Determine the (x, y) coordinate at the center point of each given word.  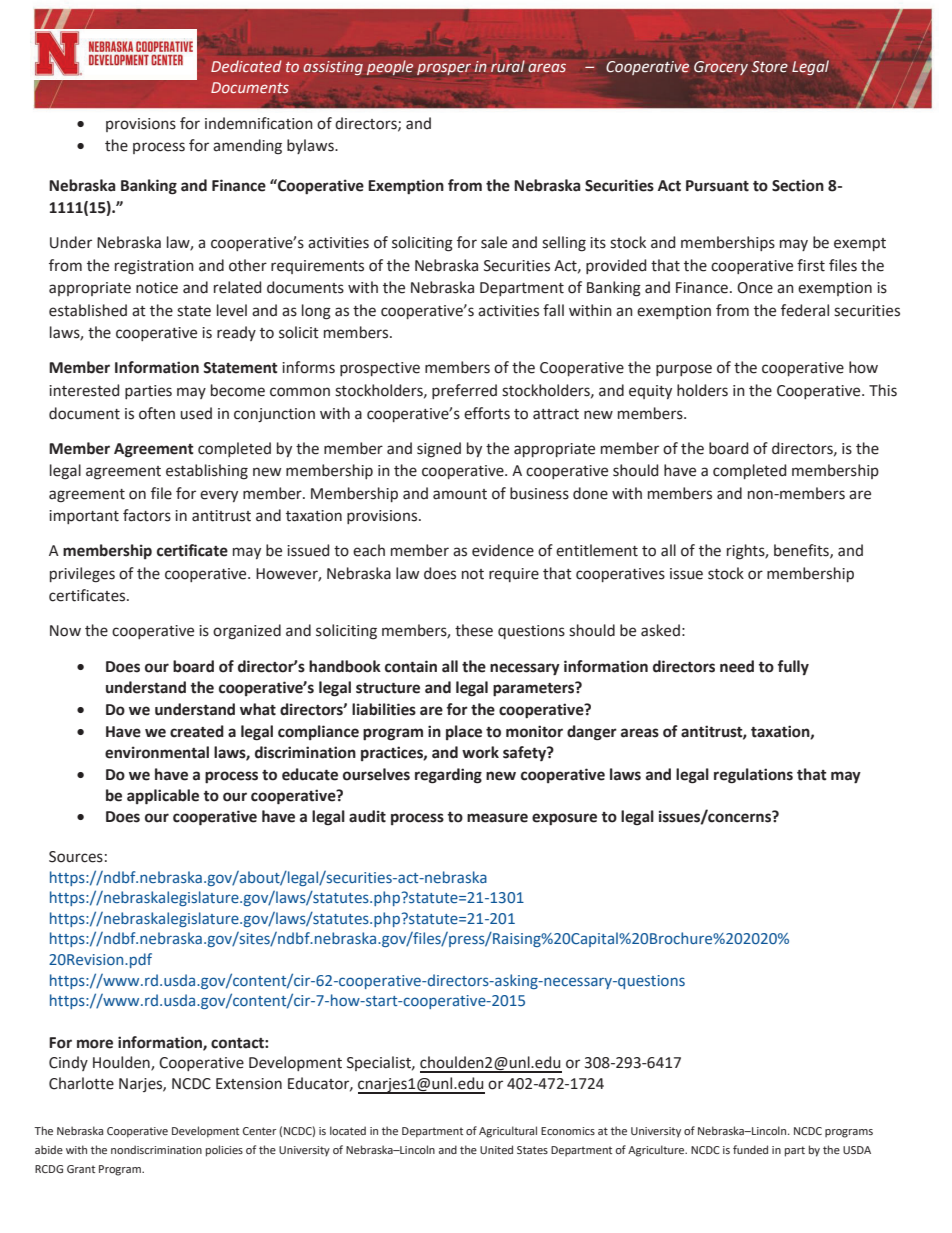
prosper (444, 69)
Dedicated (246, 66)
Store (770, 67)
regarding (448, 776)
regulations (753, 776)
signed (439, 450)
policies (224, 1151)
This (883, 390)
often (157, 413)
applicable (163, 797)
